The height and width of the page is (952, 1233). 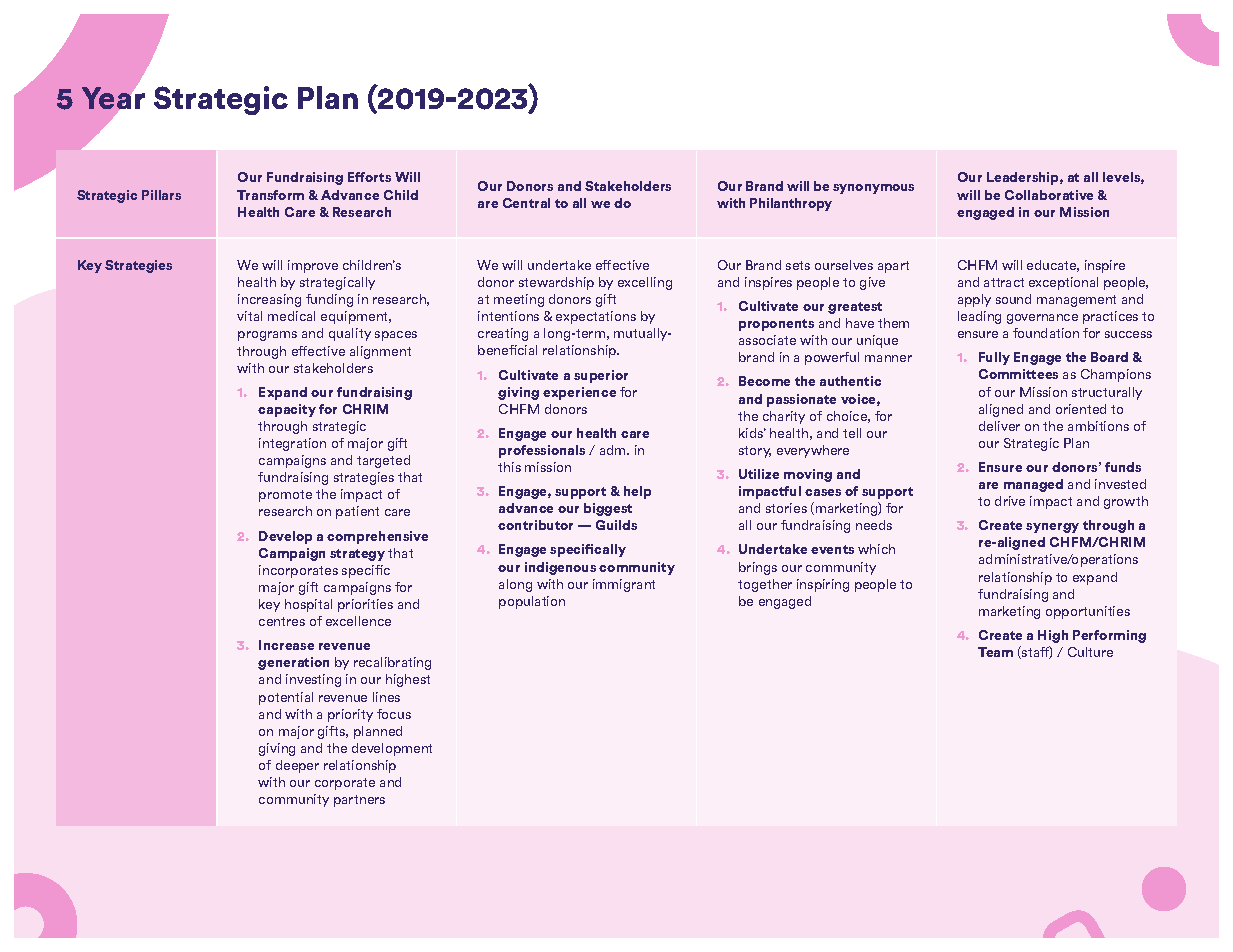 I want to click on deeper, so click(x=297, y=766).
